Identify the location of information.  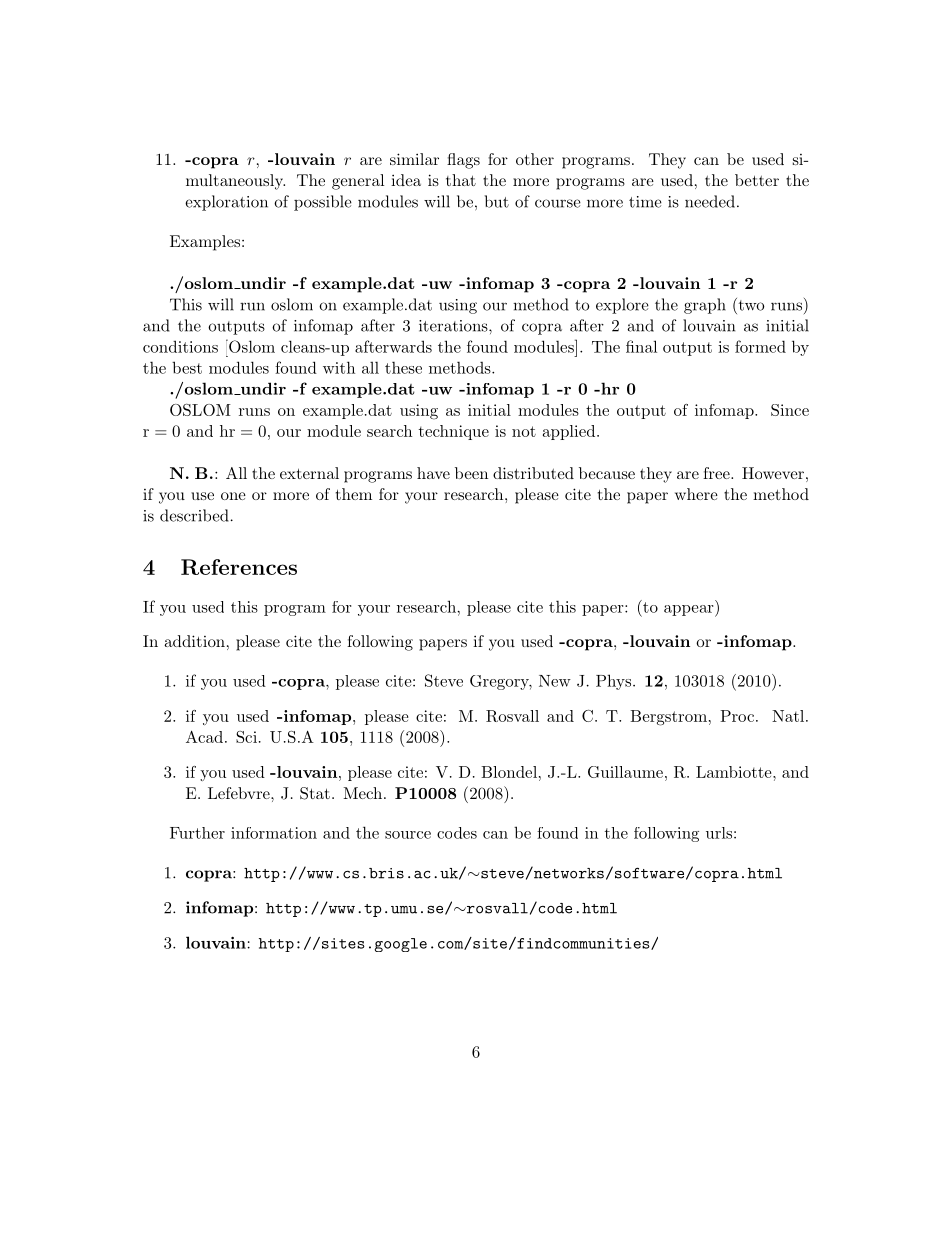
(274, 833).
